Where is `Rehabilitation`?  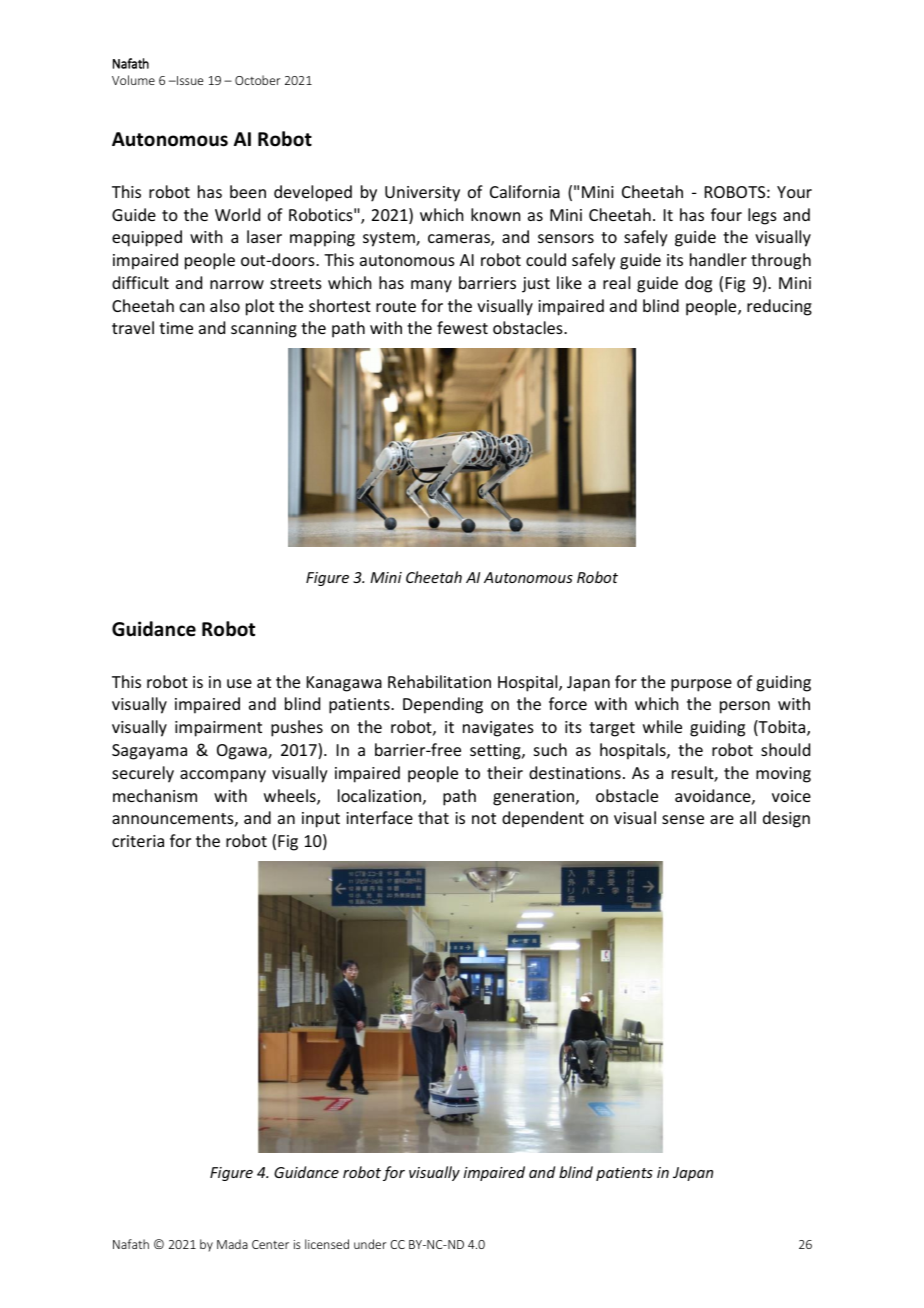
Rehabilitation is located at coordinates (439, 681).
